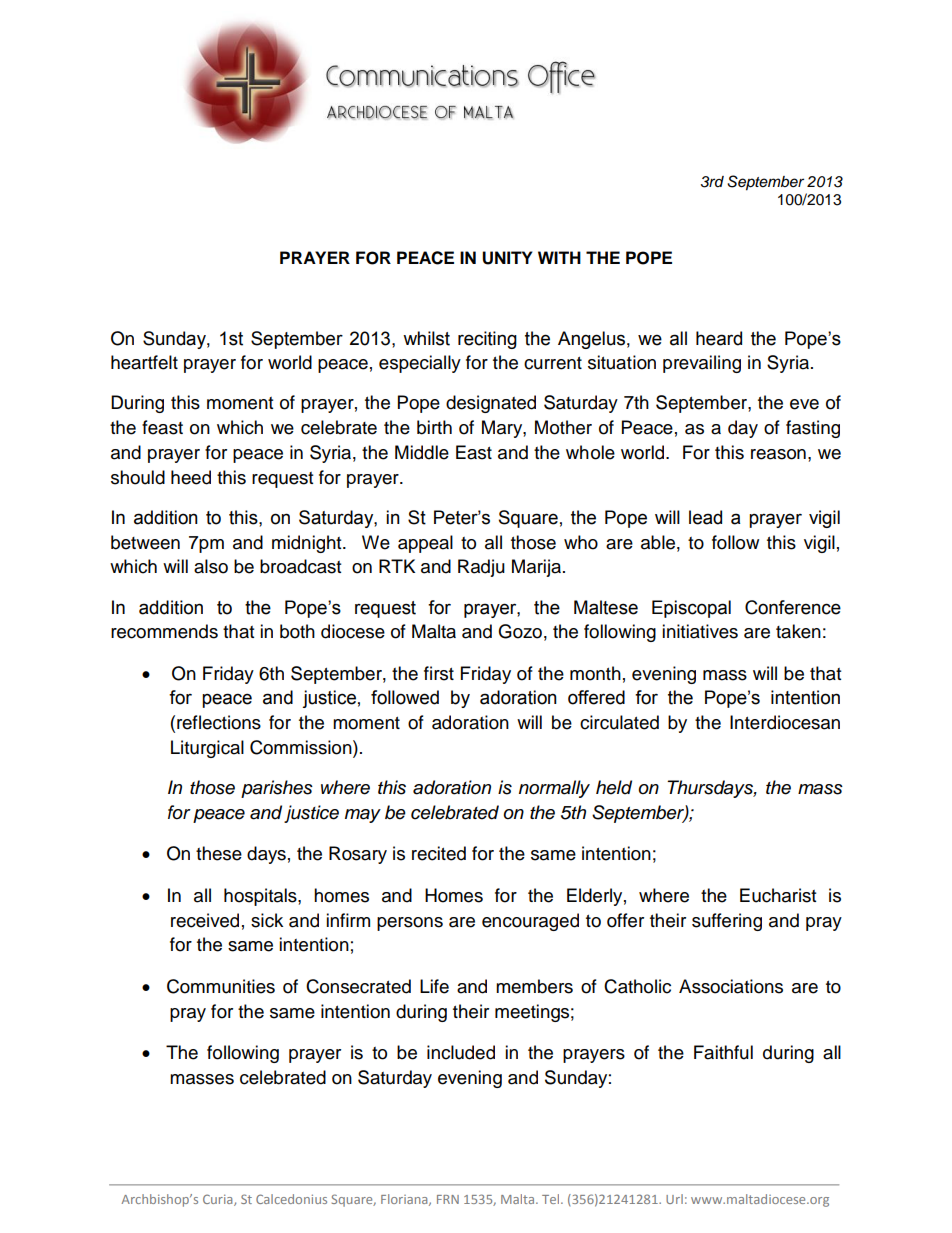 This page has height=1233, width=952. Describe the element at coordinates (144, 362) in the page. I see `heartfelt` at that location.
